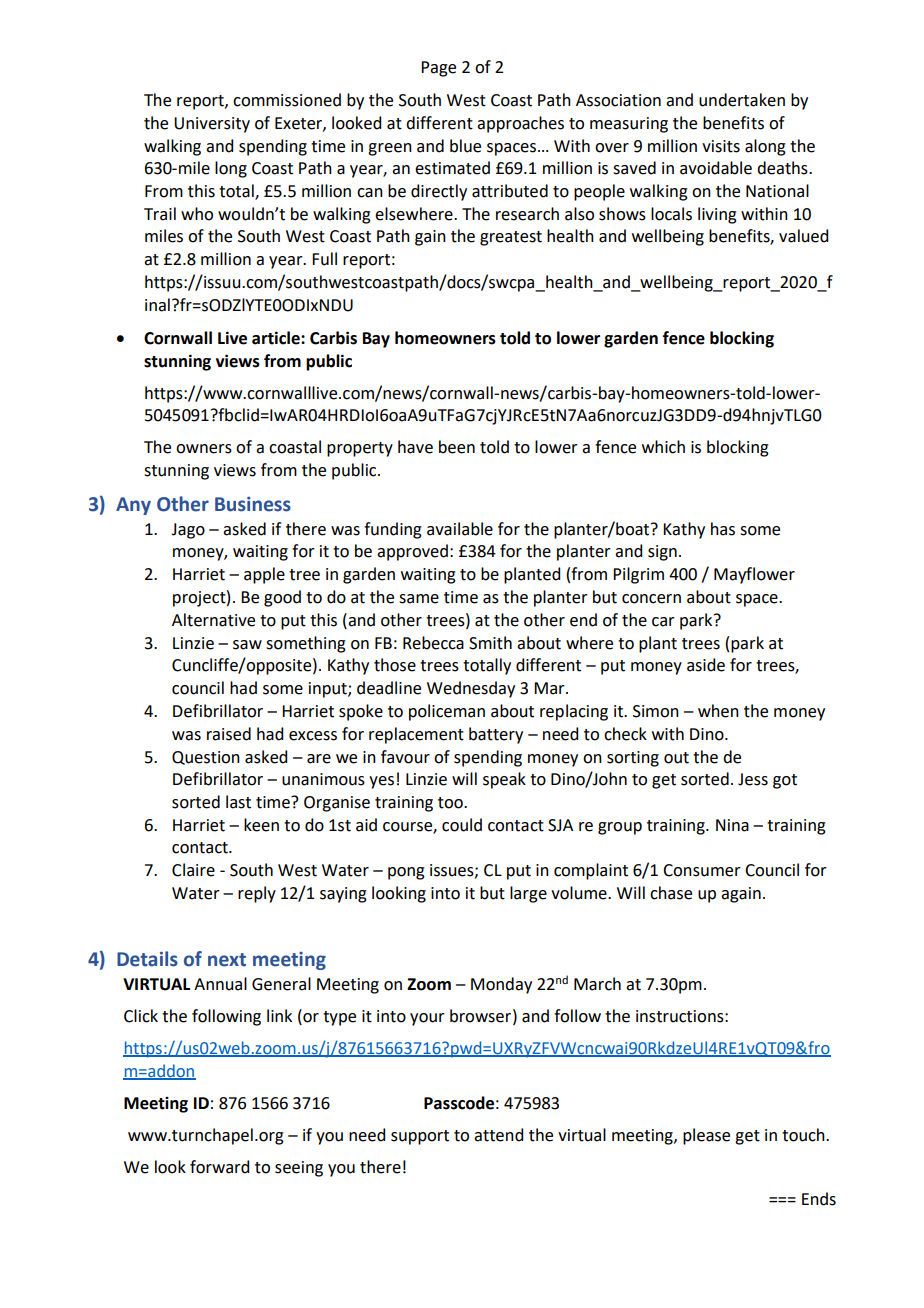  What do you see at coordinates (498, 1135) in the screenshot?
I see `attend` at bounding box center [498, 1135].
